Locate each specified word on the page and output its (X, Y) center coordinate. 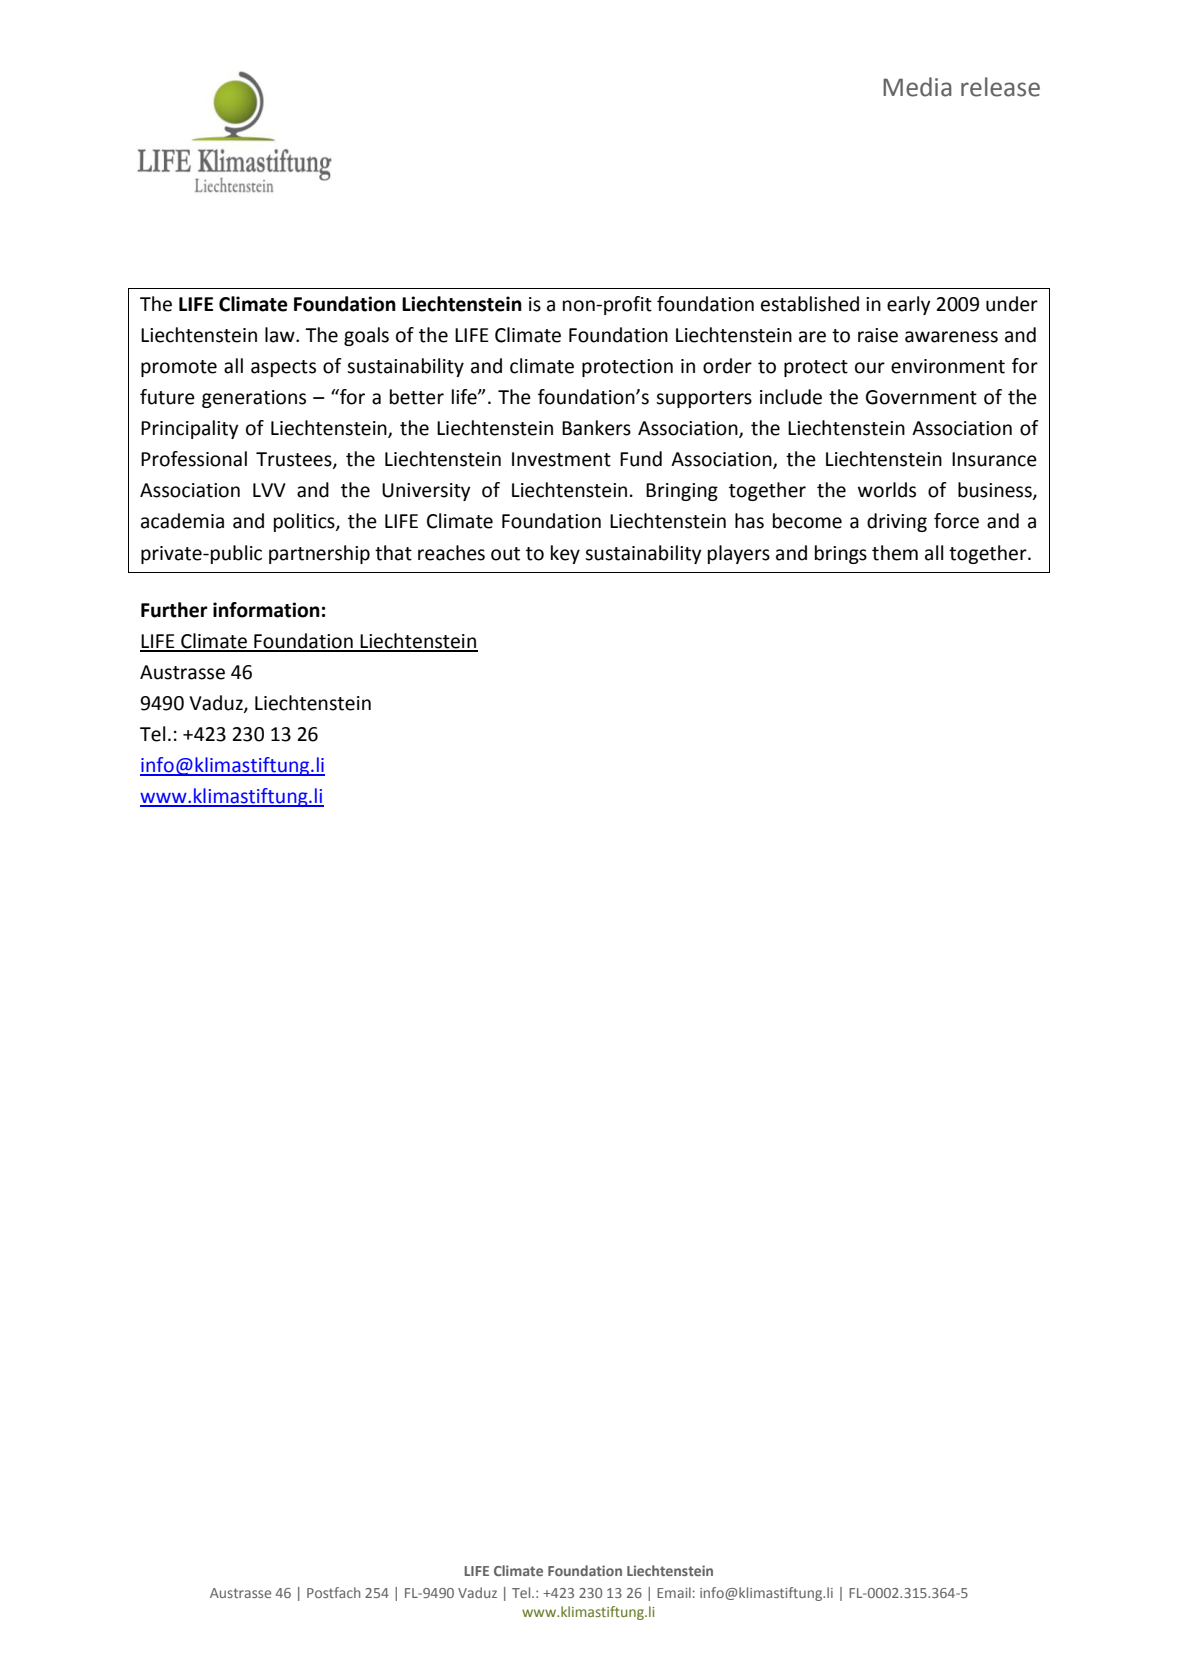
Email (674, 1592)
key (565, 554)
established (810, 304)
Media (917, 87)
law (281, 335)
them (895, 553)
